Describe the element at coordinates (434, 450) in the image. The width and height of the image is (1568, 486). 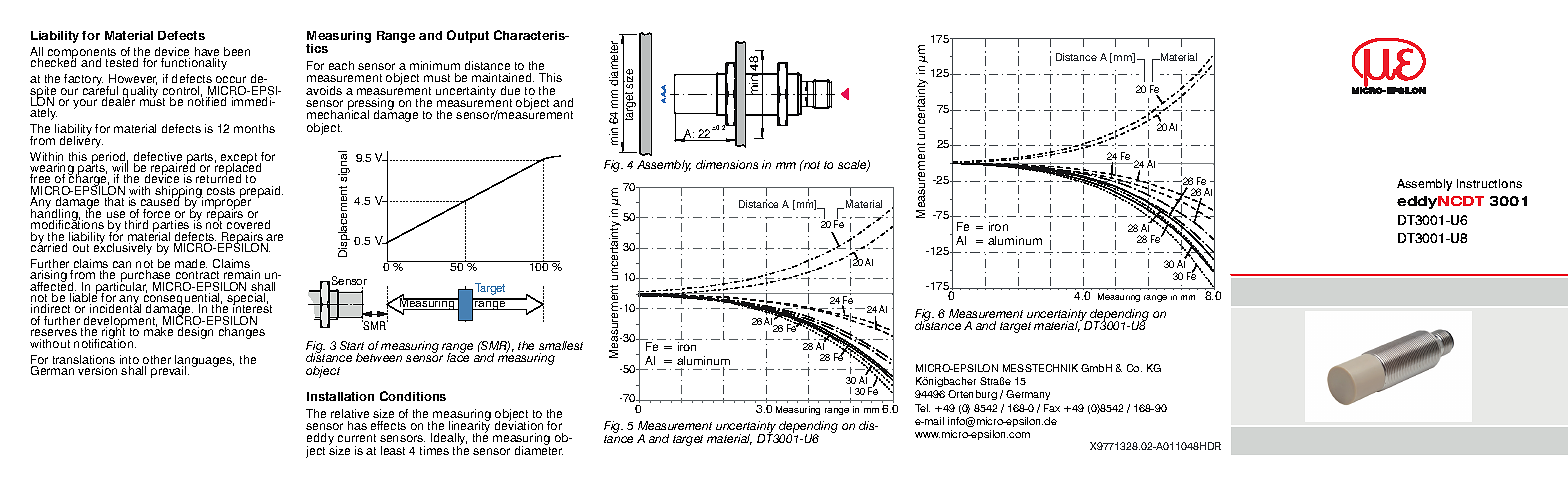
I see `times` at that location.
